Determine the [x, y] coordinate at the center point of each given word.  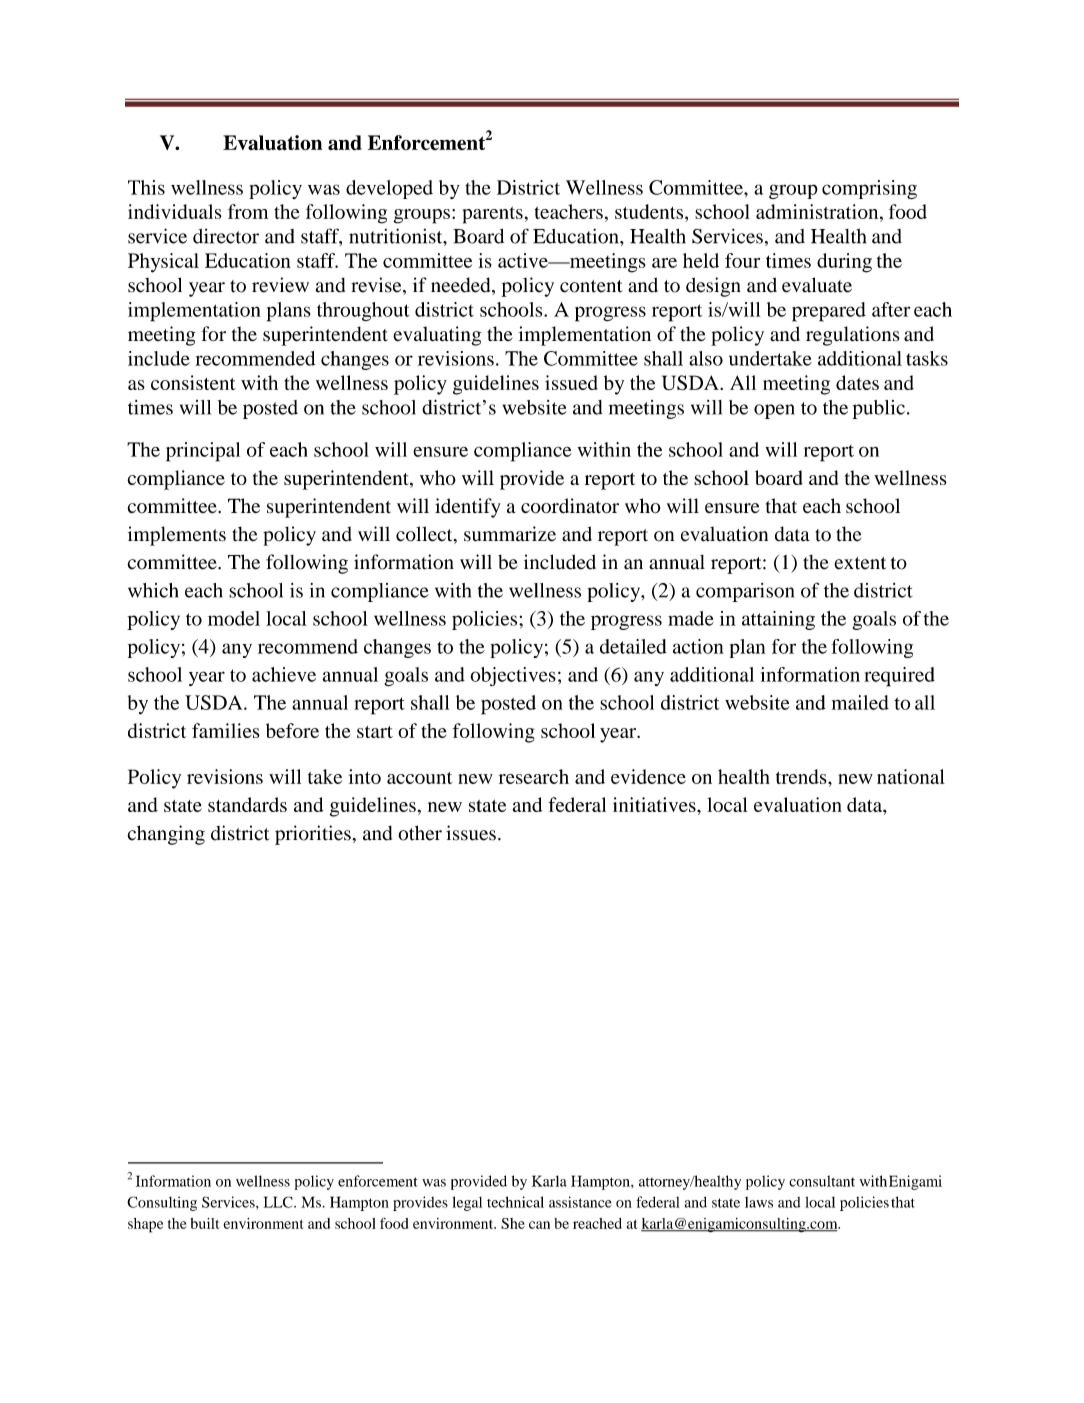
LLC [279, 1202]
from [248, 211]
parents [493, 215]
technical [515, 1202]
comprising [869, 189]
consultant [822, 1181]
